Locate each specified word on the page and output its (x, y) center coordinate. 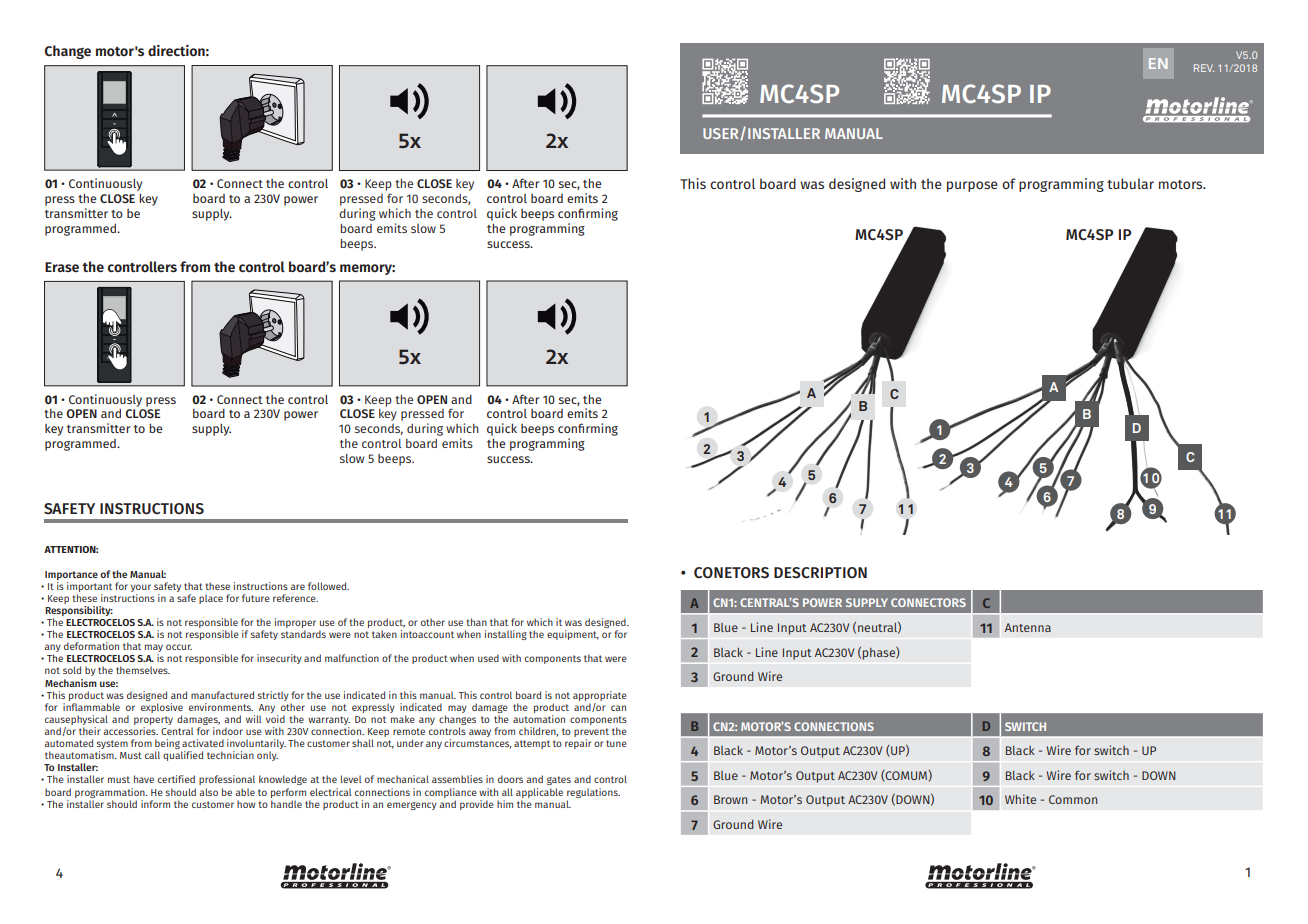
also (208, 792)
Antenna (1028, 627)
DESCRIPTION (820, 573)
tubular (1130, 183)
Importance (71, 575)
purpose (972, 186)
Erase (62, 267)
